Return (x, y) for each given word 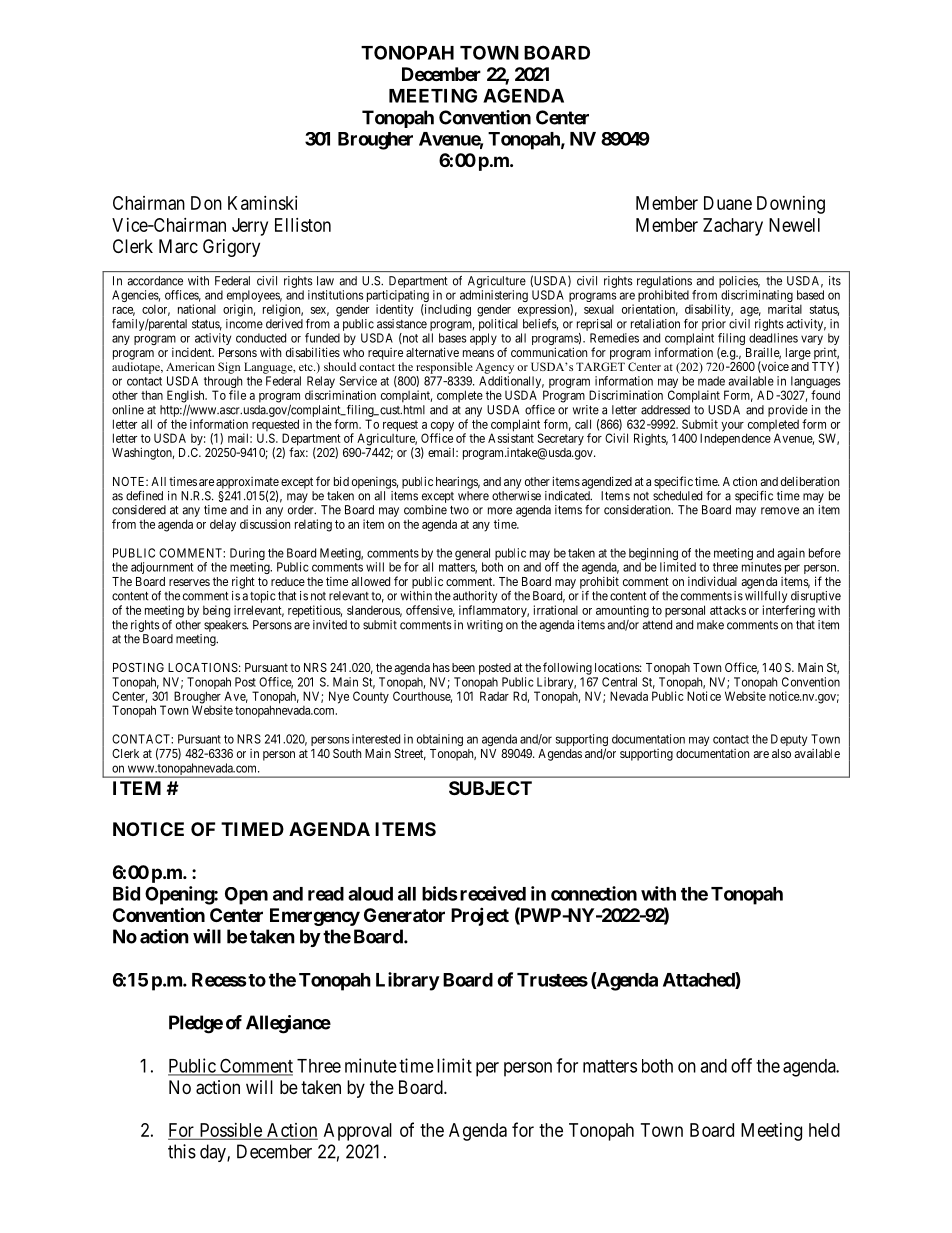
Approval (358, 1132)
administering (494, 297)
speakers (226, 626)
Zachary (733, 227)
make (710, 625)
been (463, 667)
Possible (230, 1131)
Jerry (250, 227)
